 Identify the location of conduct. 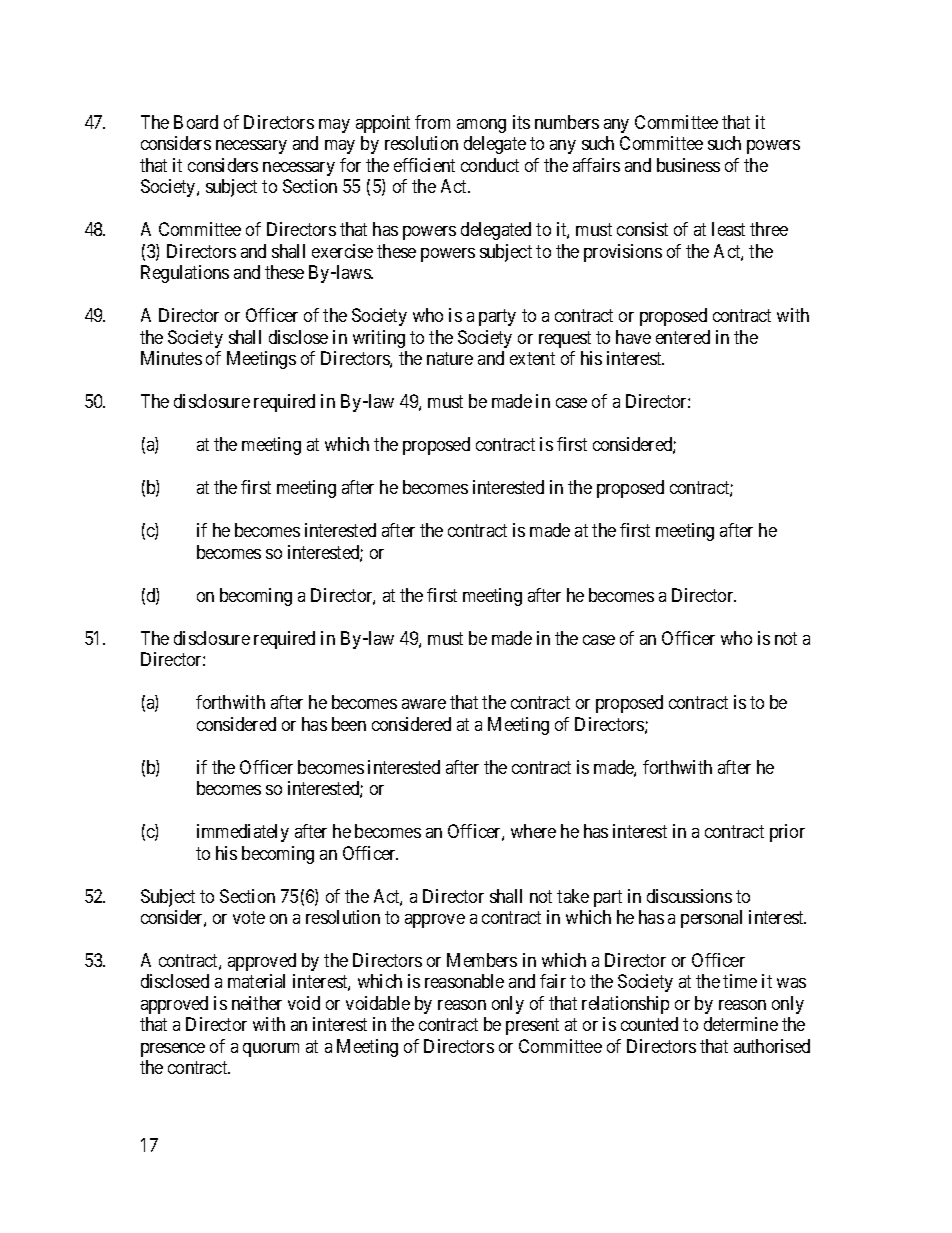
(490, 165).
